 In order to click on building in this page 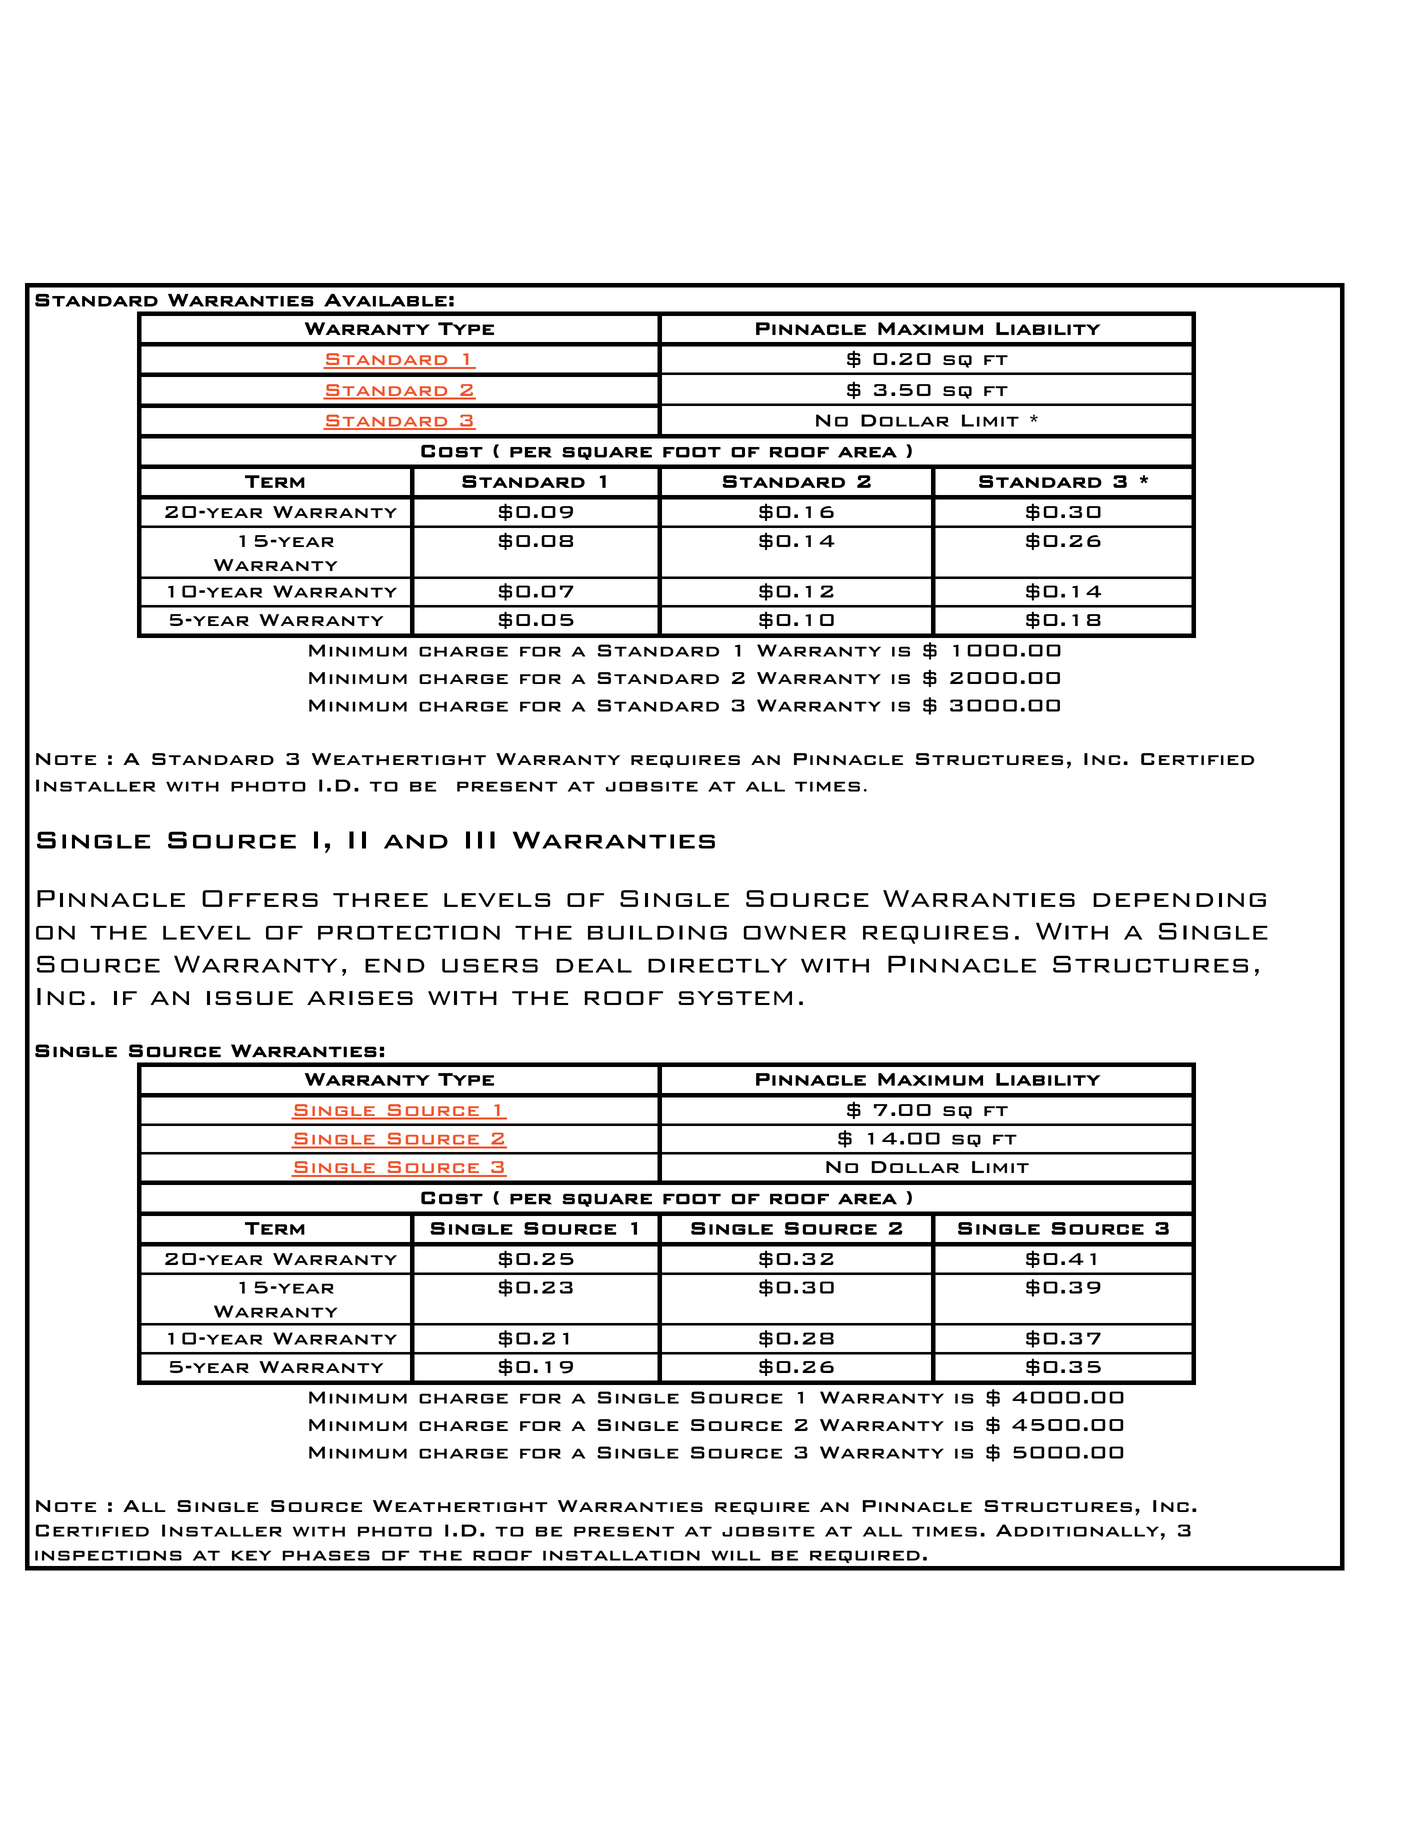, I will do `click(657, 932)`.
